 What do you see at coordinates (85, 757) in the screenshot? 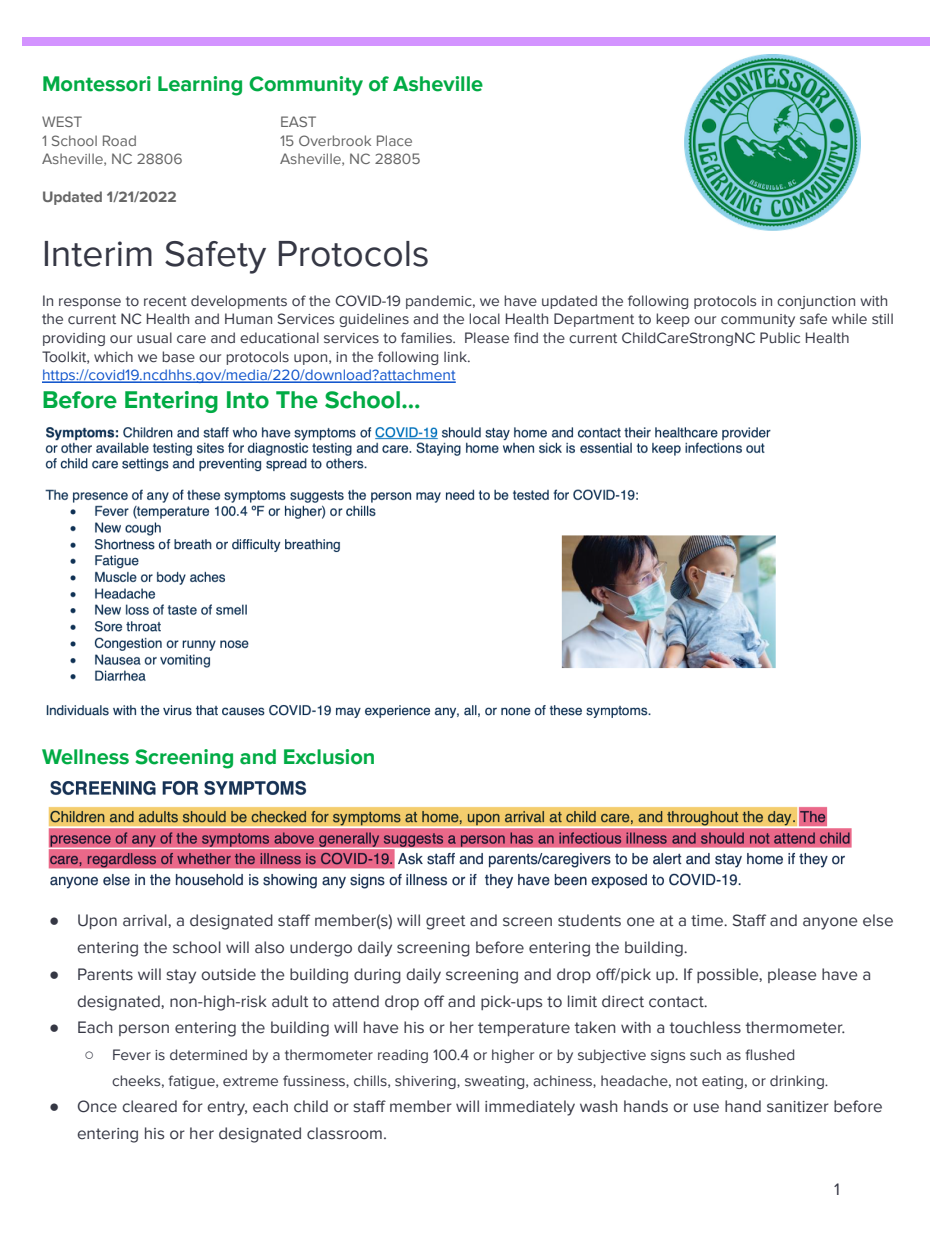
I see `Wellness` at bounding box center [85, 757].
